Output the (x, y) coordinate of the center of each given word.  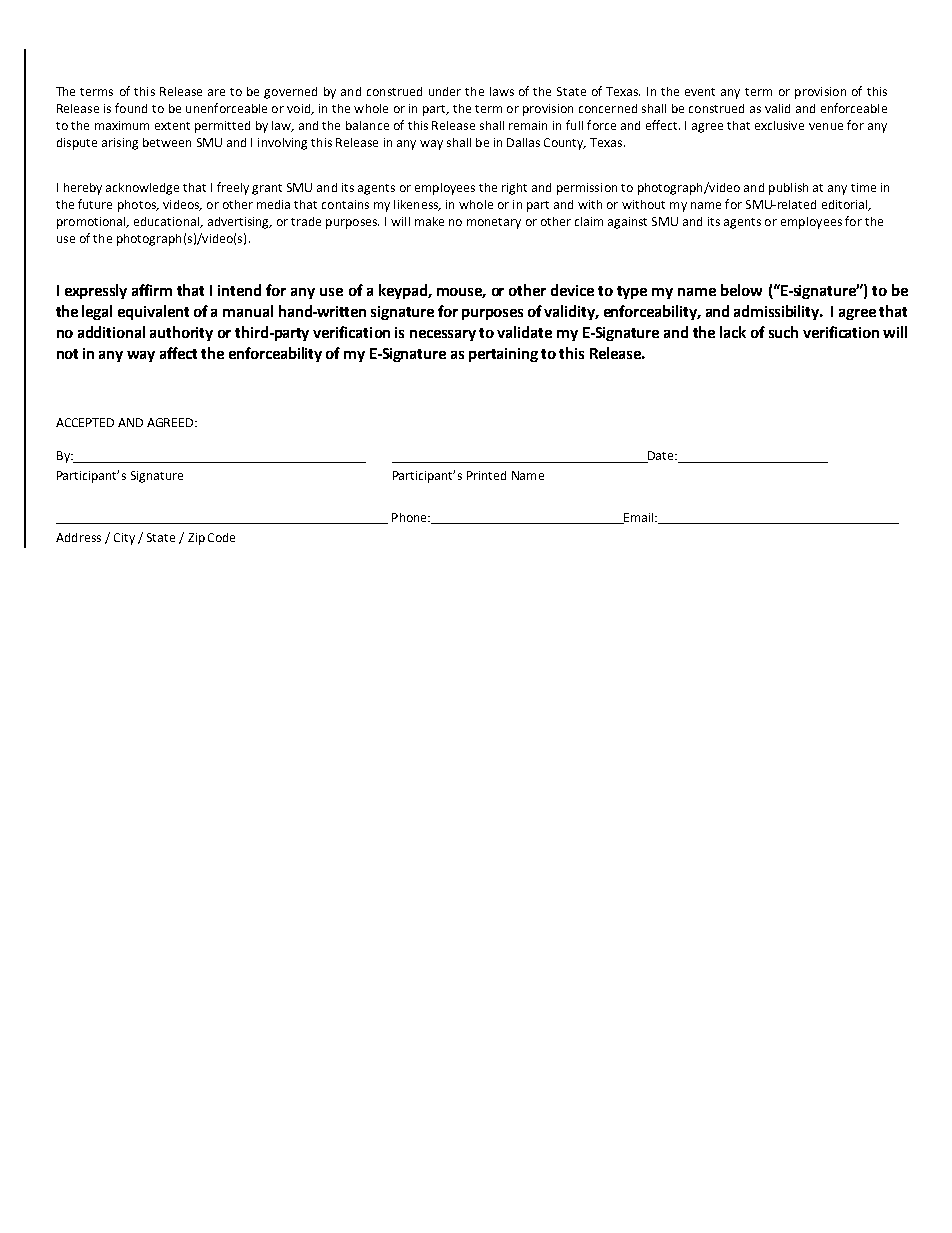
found (131, 108)
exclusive (779, 125)
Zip (196, 539)
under (445, 91)
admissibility (778, 312)
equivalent (153, 312)
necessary (443, 335)
